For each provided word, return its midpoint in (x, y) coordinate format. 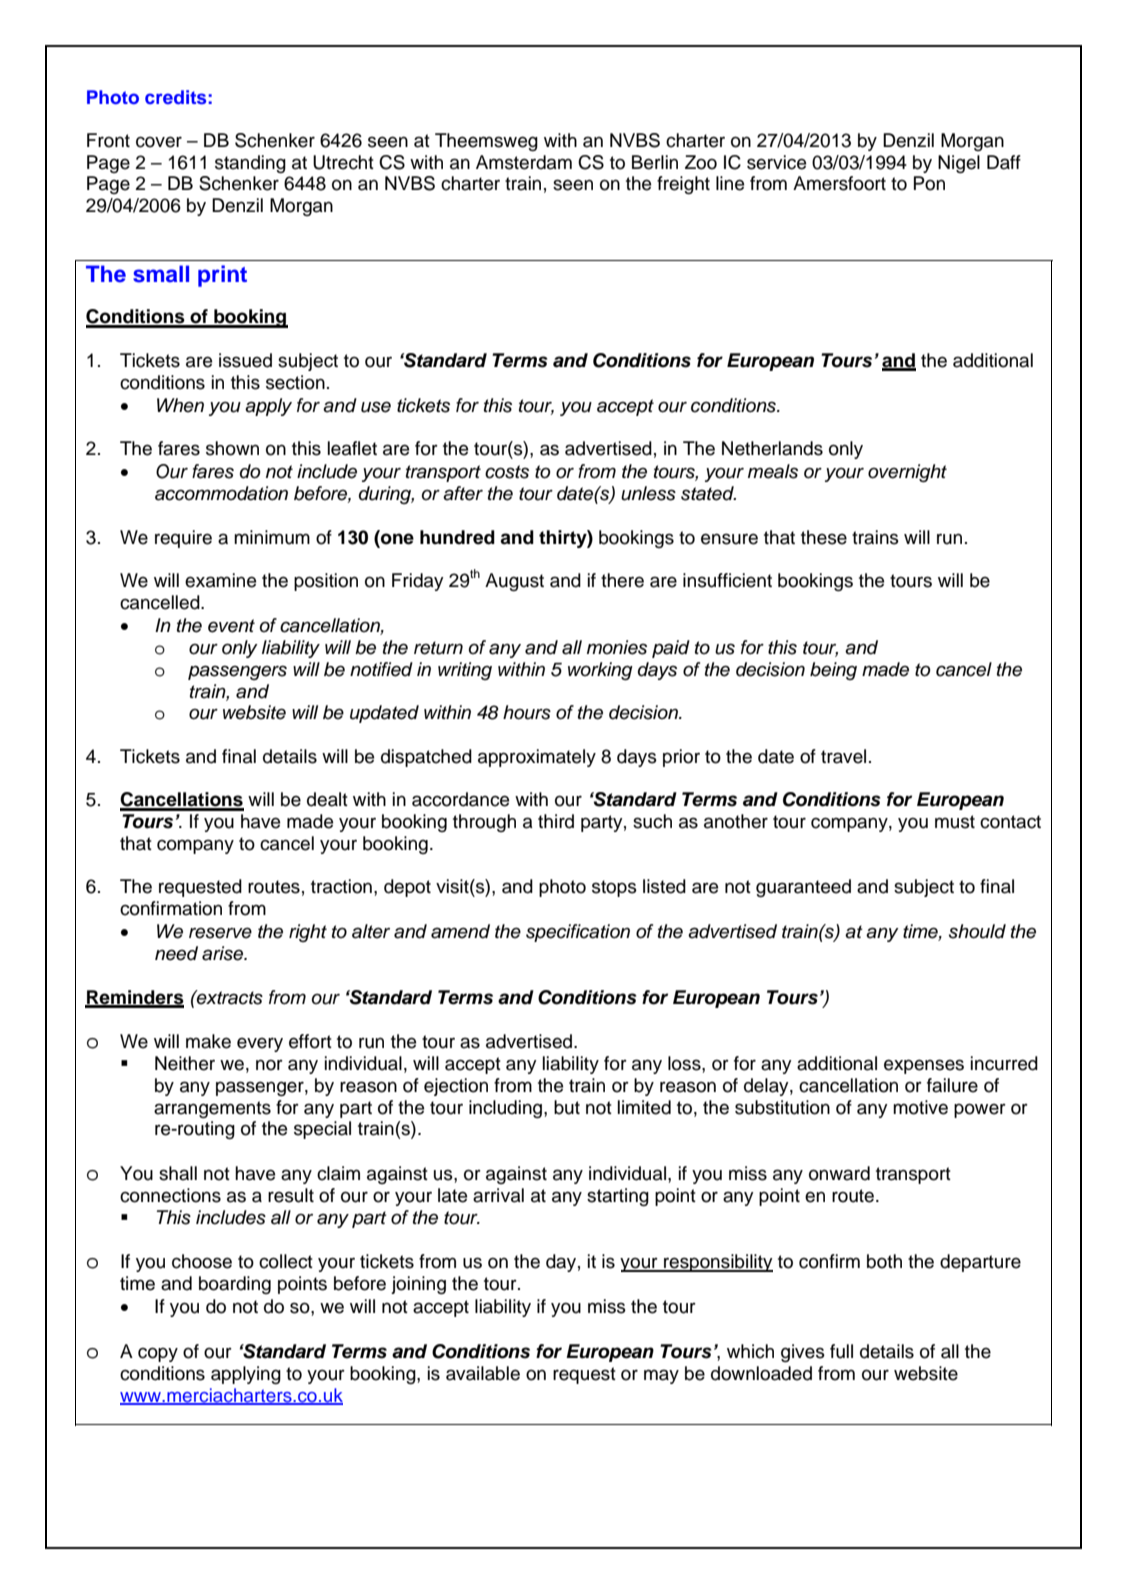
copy (158, 1354)
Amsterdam (524, 162)
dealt (327, 799)
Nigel (959, 164)
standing (250, 164)
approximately (537, 758)
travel (843, 756)
